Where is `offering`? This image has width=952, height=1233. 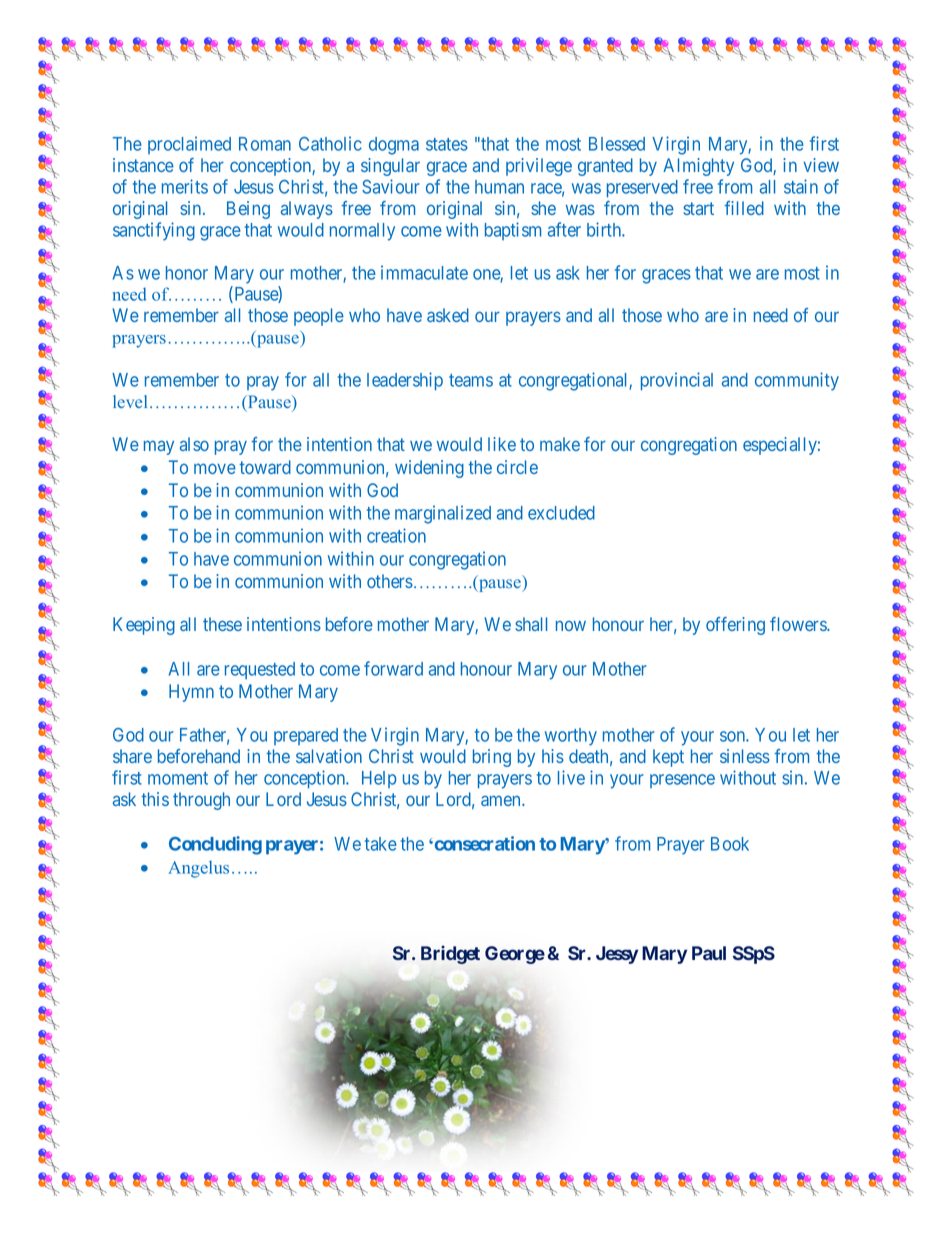 offering is located at coordinates (735, 626).
